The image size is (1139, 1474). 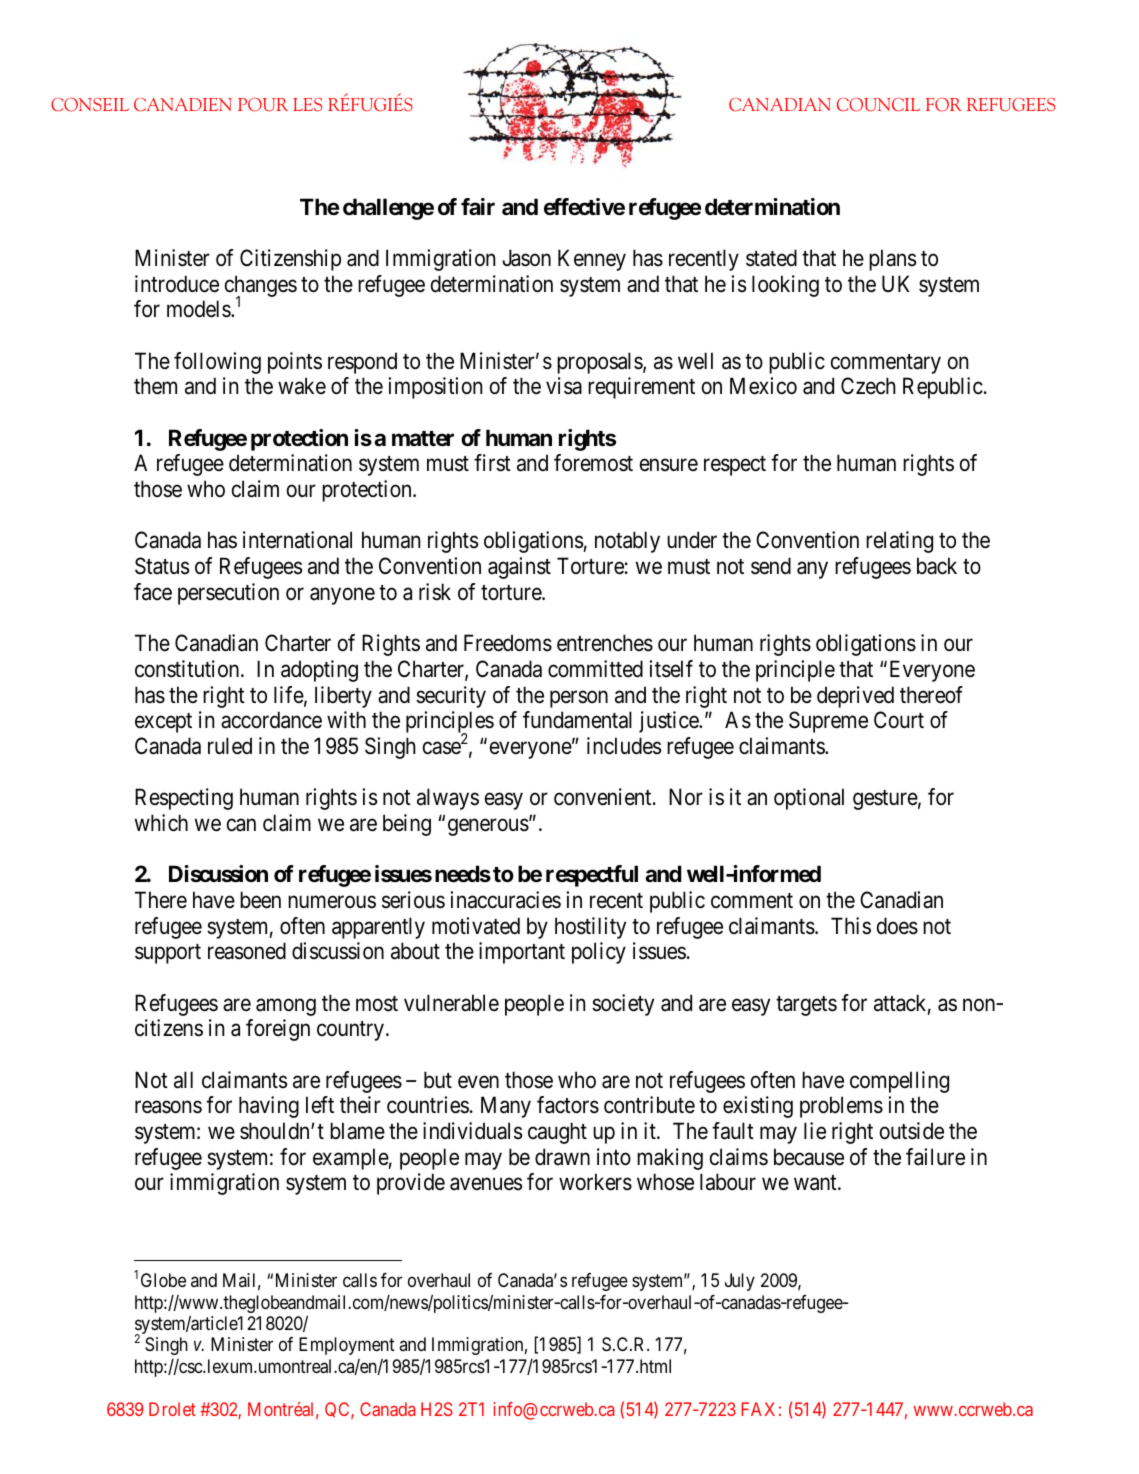 I want to click on fundamental, so click(x=577, y=720).
